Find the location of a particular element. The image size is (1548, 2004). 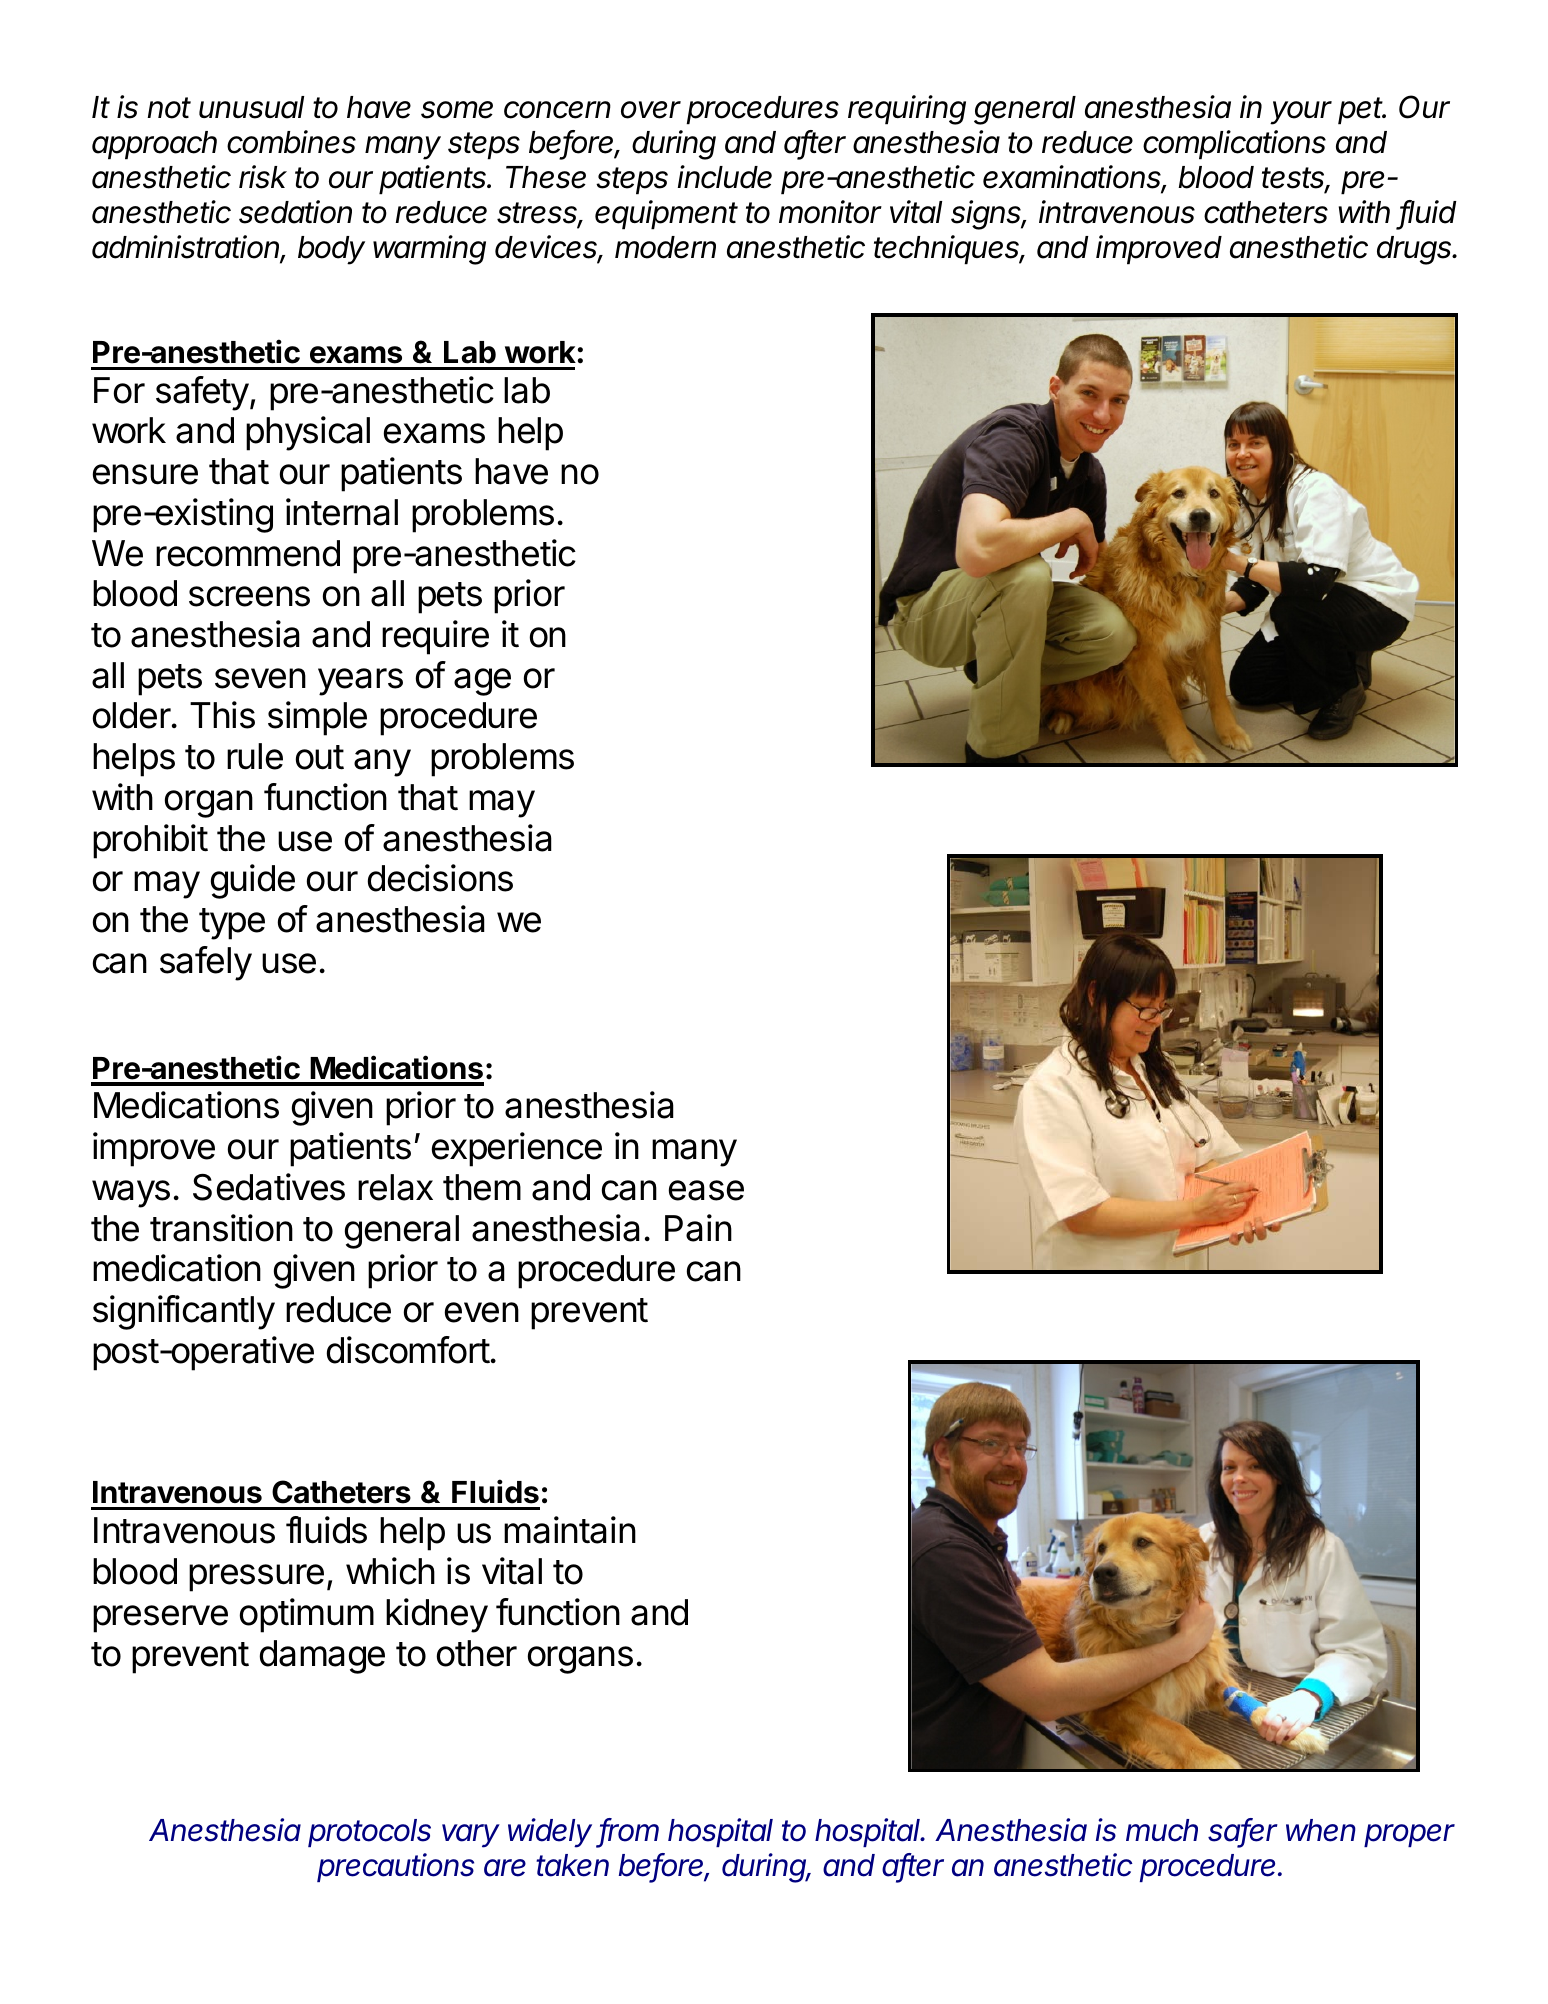

Pain is located at coordinates (698, 1228).
